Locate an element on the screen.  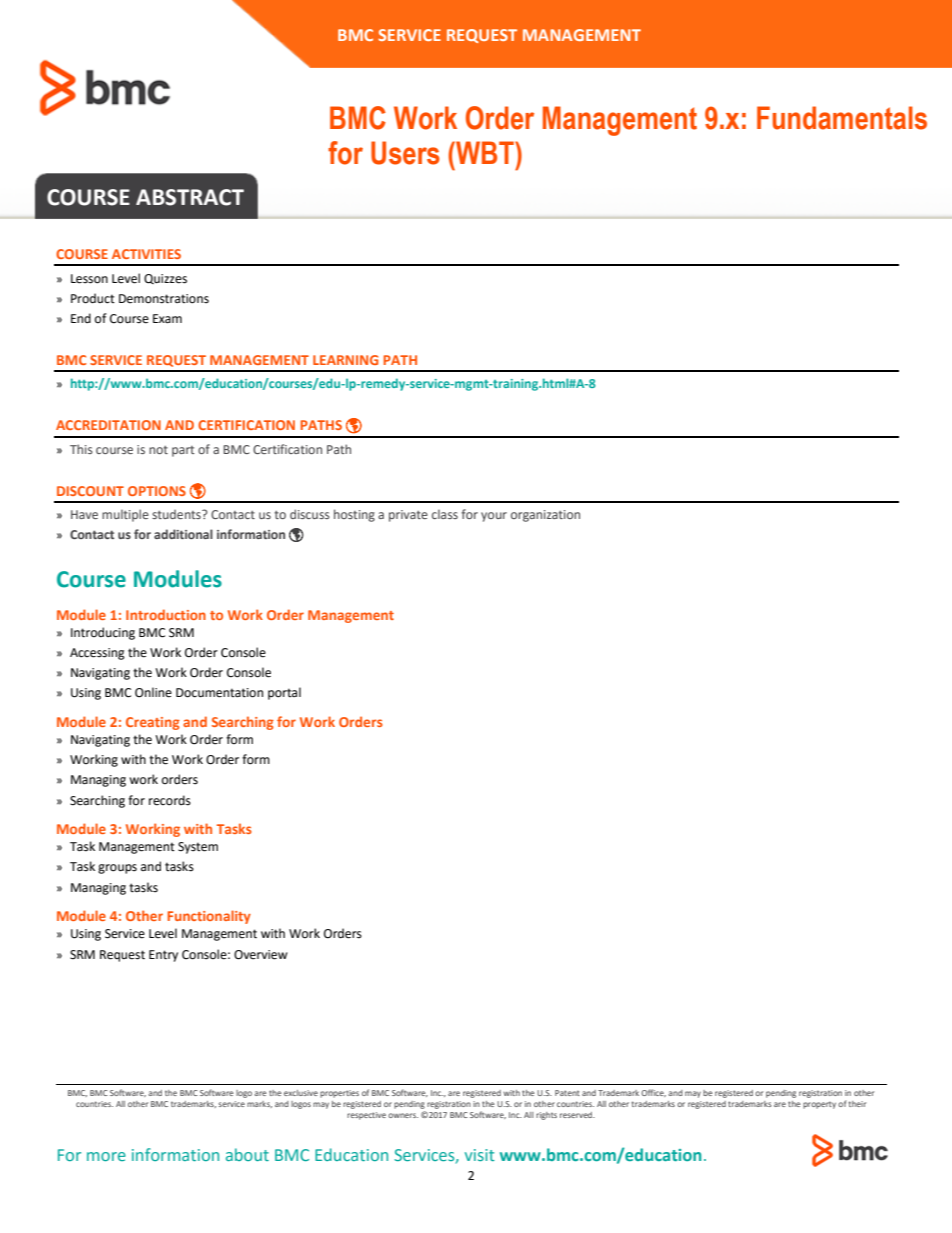
portal is located at coordinates (284, 693).
